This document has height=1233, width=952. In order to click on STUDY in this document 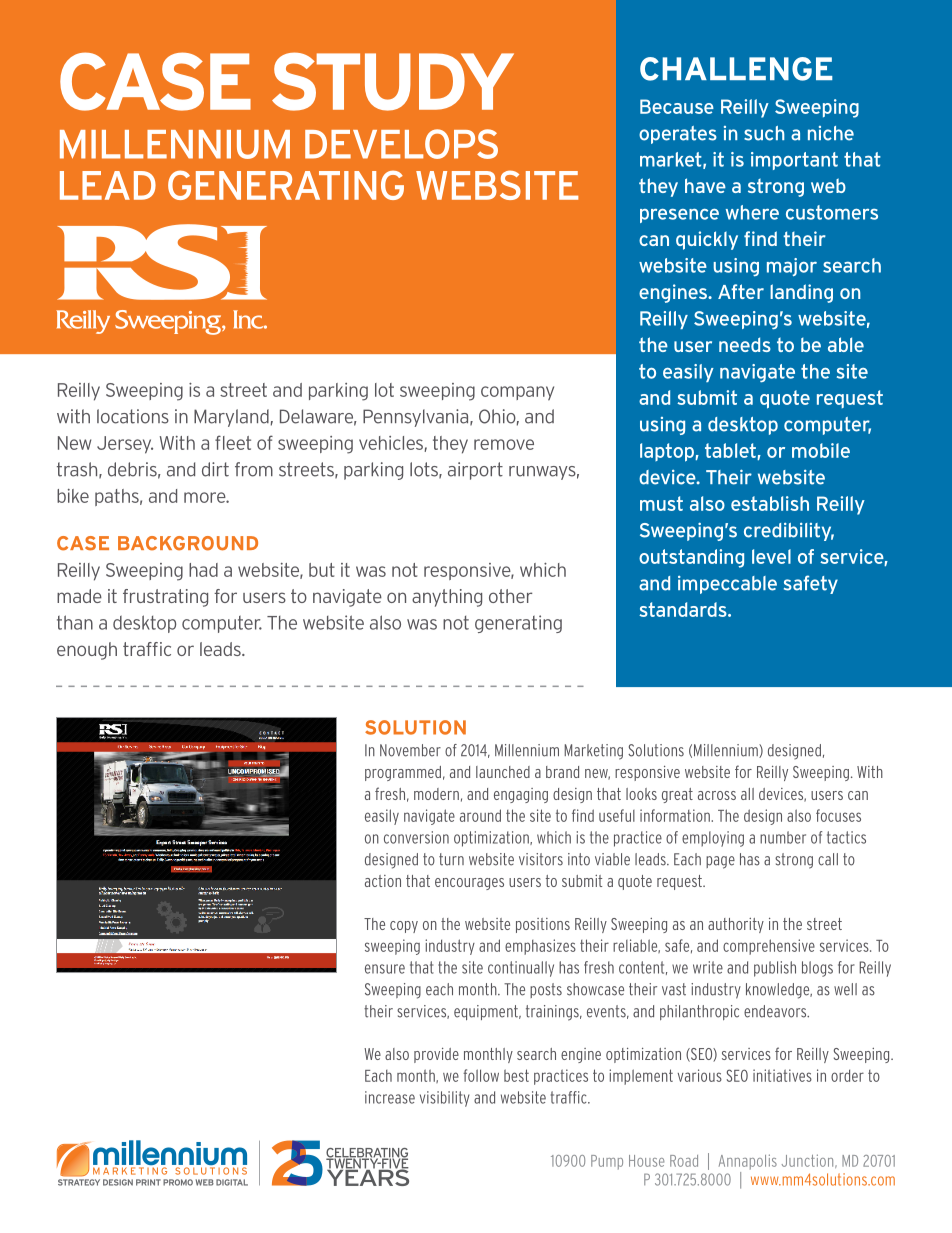, I will do `click(393, 81)`.
